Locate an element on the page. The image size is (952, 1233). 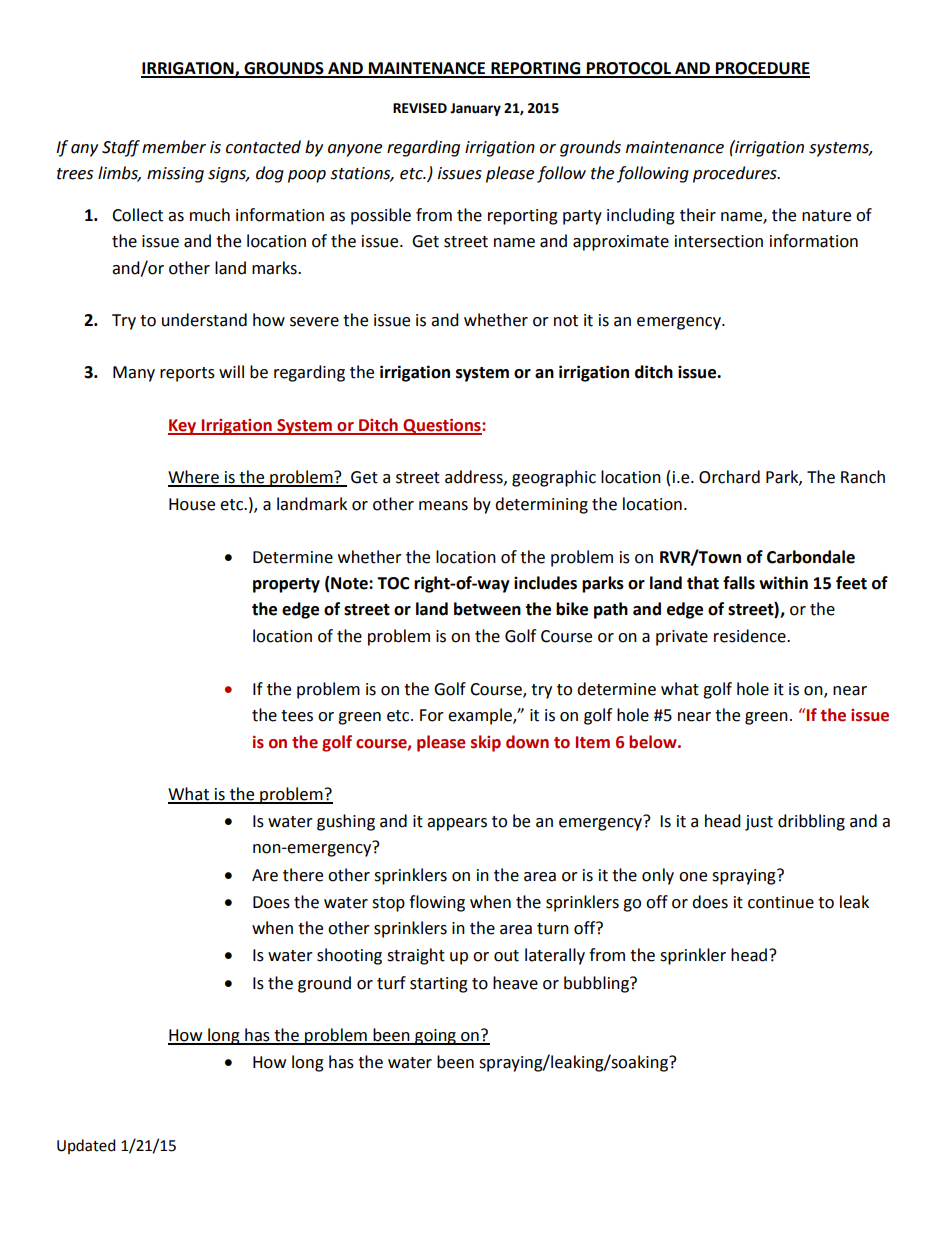
Orchard is located at coordinates (729, 477).
